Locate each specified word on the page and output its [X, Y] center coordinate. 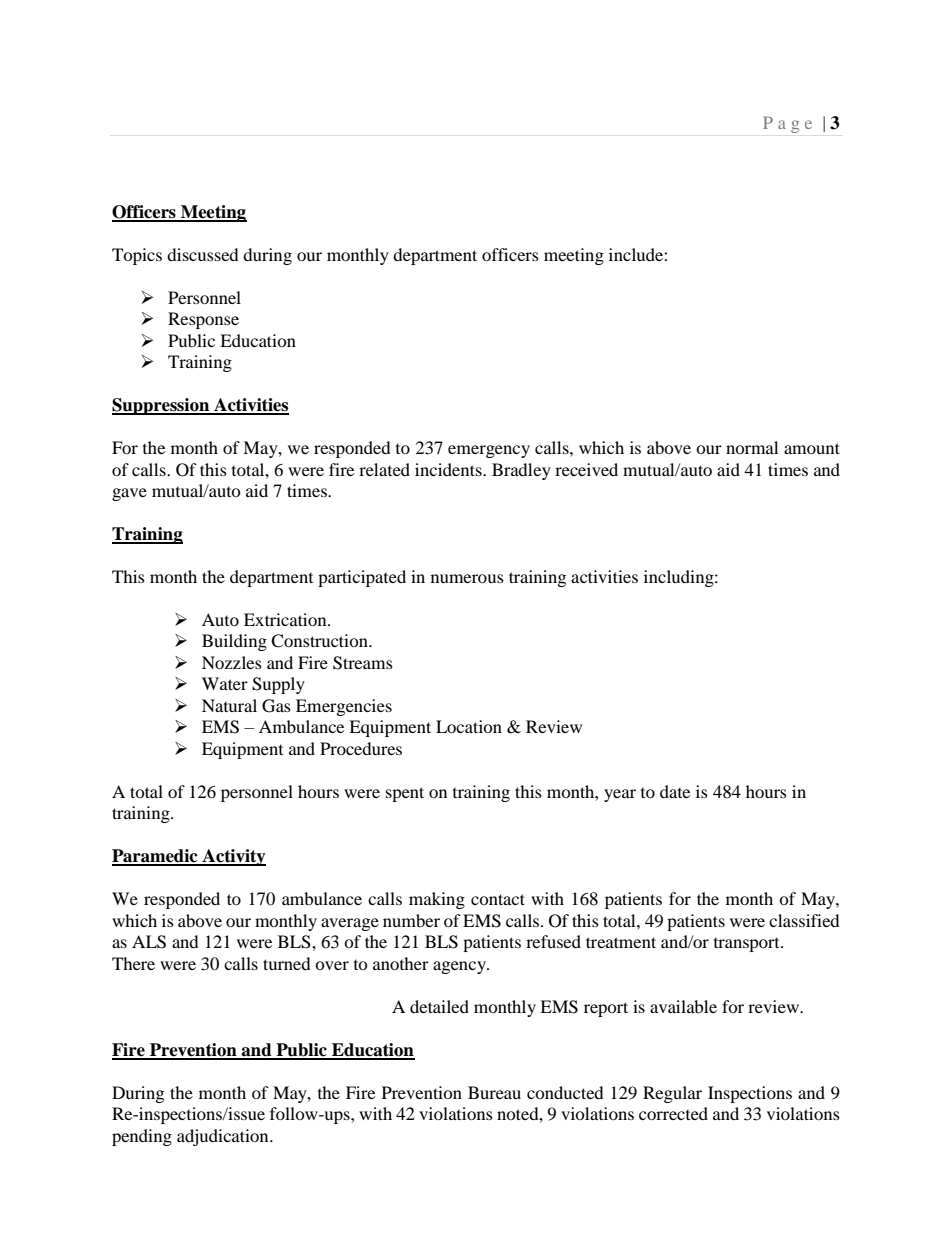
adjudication [224, 1137]
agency [460, 967]
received [586, 469]
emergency [489, 451]
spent [405, 794]
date [675, 791]
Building [234, 642]
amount [812, 448]
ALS [149, 942]
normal [752, 447]
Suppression [162, 406]
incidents [449, 469]
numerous [467, 578]
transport [748, 945]
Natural [229, 705]
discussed [203, 254]
